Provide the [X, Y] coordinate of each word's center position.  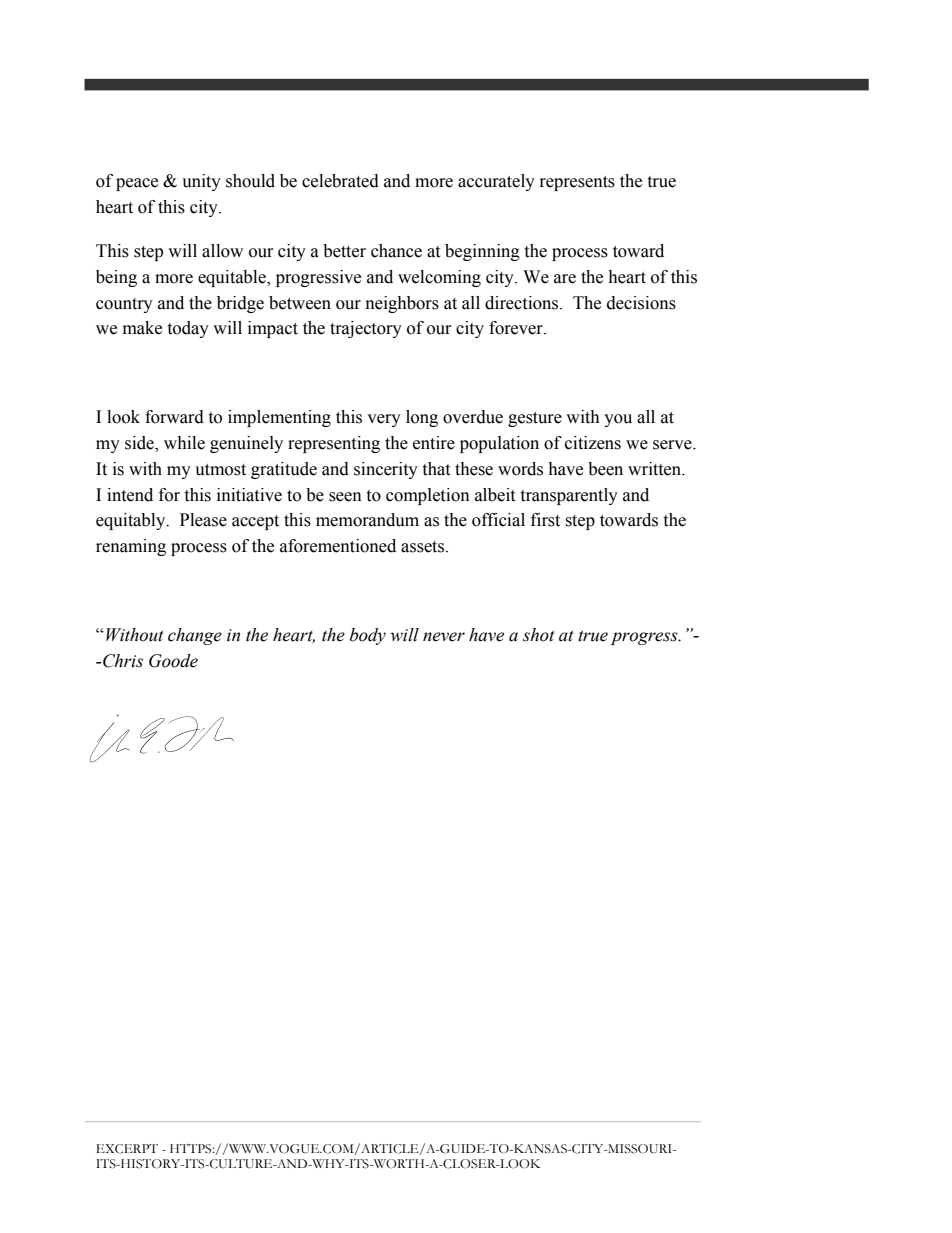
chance [396, 251]
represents [577, 183]
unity [201, 182]
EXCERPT [127, 1149]
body [368, 636]
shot [539, 635]
